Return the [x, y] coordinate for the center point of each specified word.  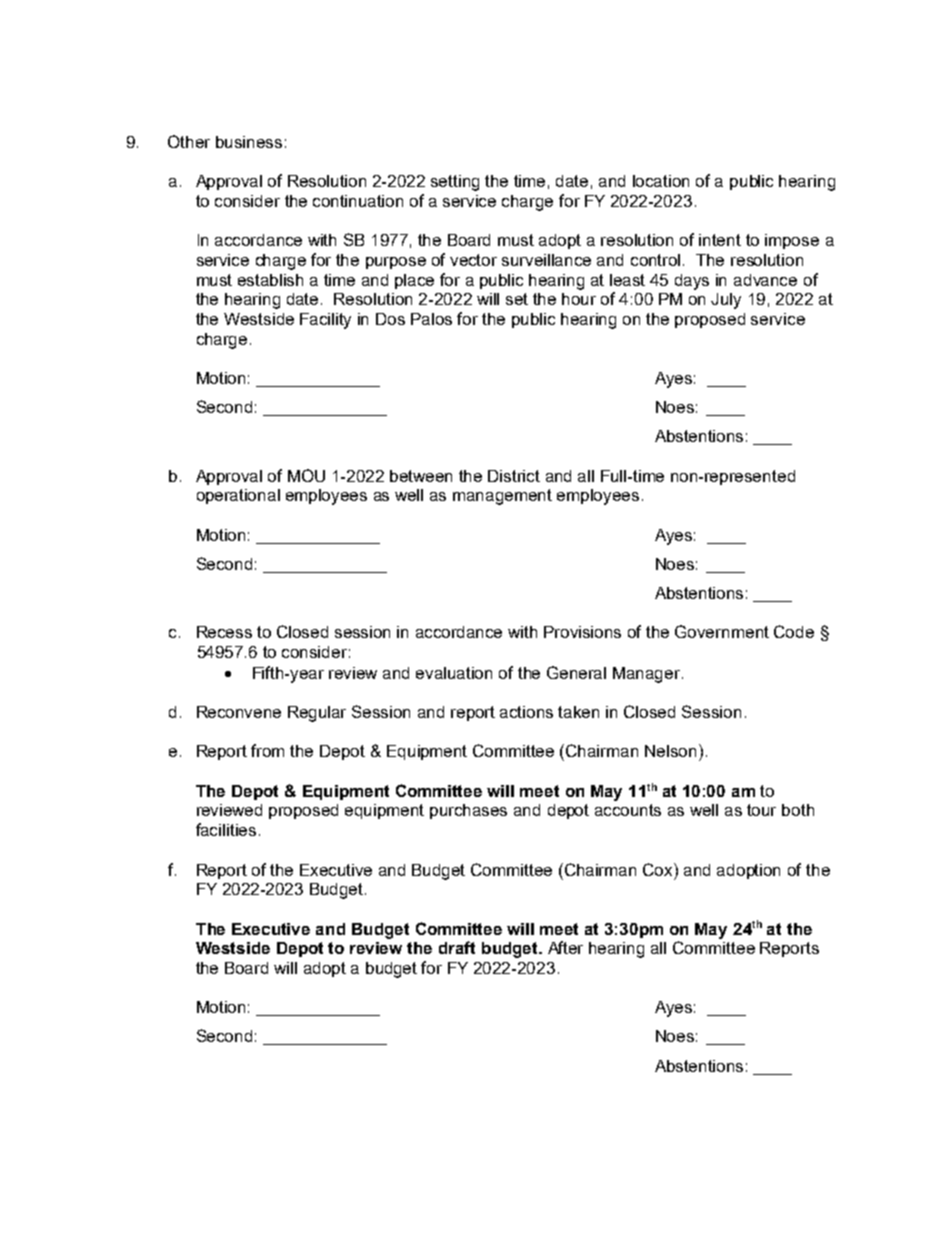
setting [455, 183]
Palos [431, 319]
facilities [226, 829]
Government [722, 631]
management [502, 497]
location [661, 181]
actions [526, 712]
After [565, 947]
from [267, 750]
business [249, 142]
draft [457, 947]
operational [238, 496]
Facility [325, 321]
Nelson [670, 751]
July [726, 301]
